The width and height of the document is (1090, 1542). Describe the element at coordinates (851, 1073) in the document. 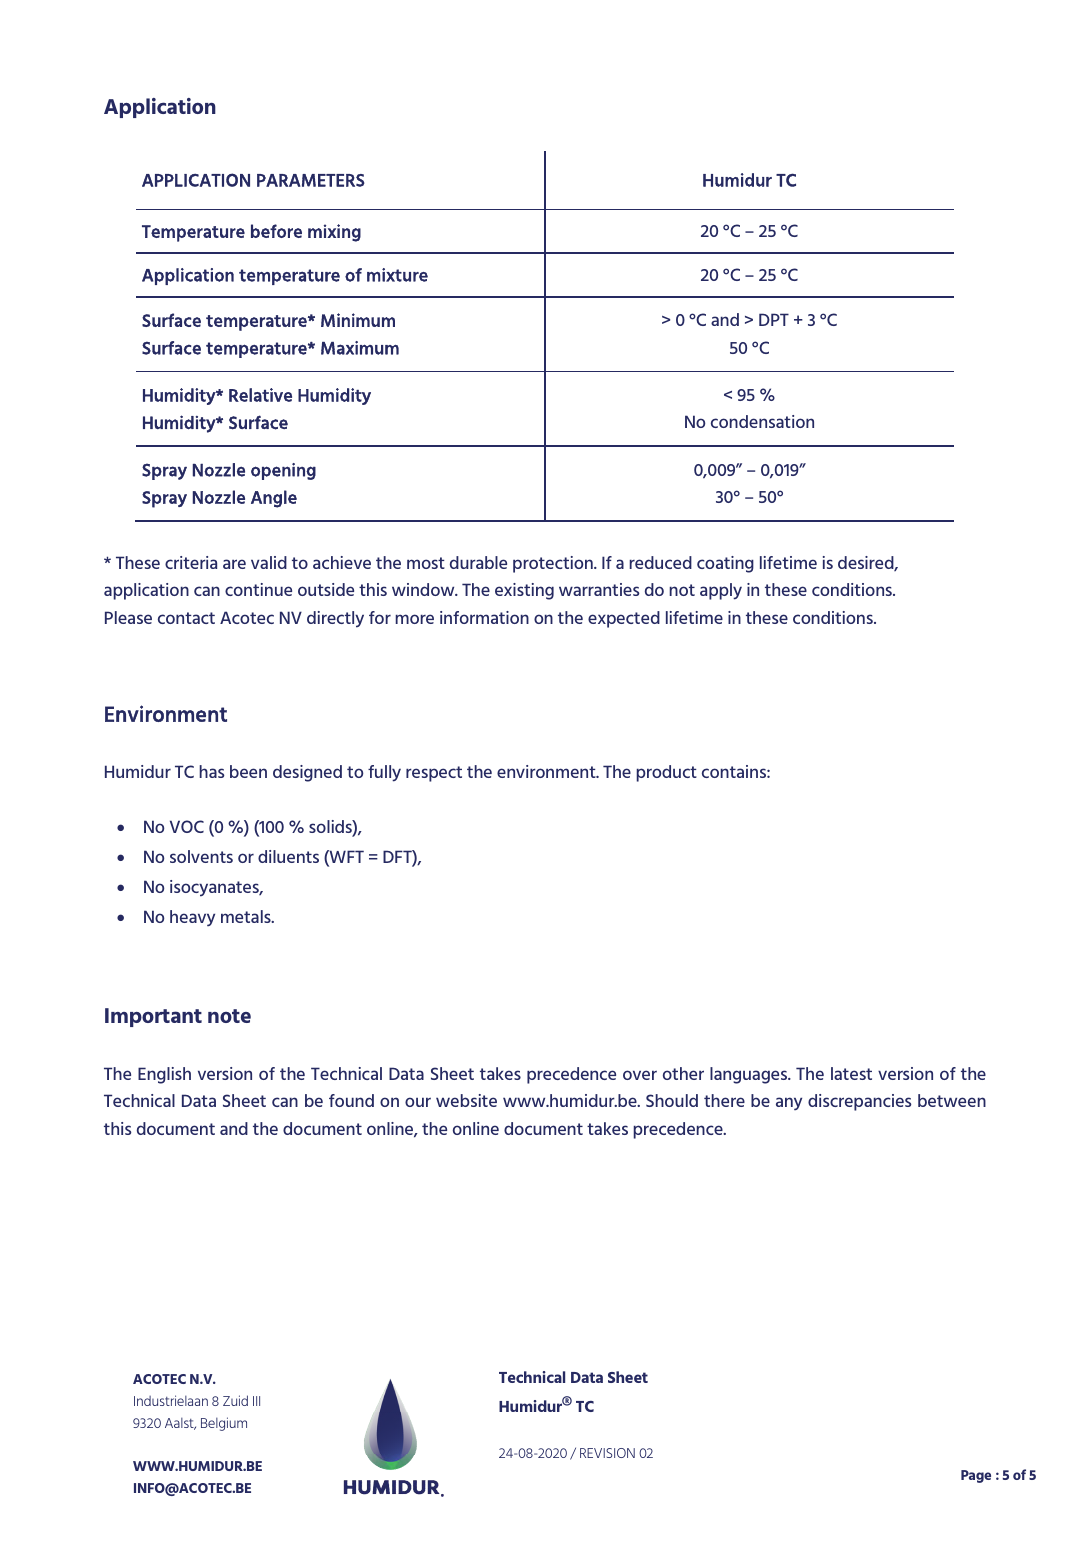

I see `latest` at that location.
